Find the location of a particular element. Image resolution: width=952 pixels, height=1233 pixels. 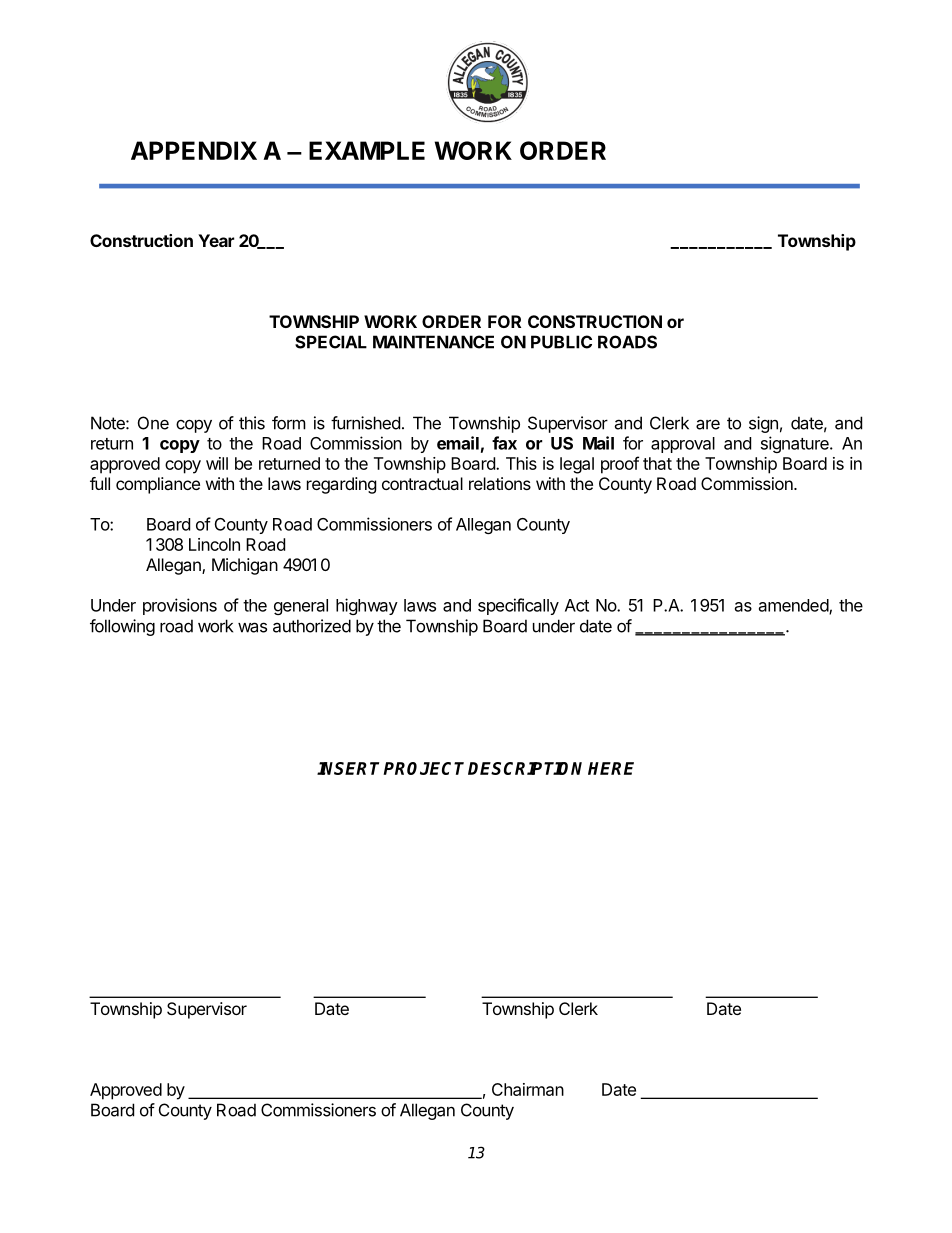

authorized is located at coordinates (312, 626).
